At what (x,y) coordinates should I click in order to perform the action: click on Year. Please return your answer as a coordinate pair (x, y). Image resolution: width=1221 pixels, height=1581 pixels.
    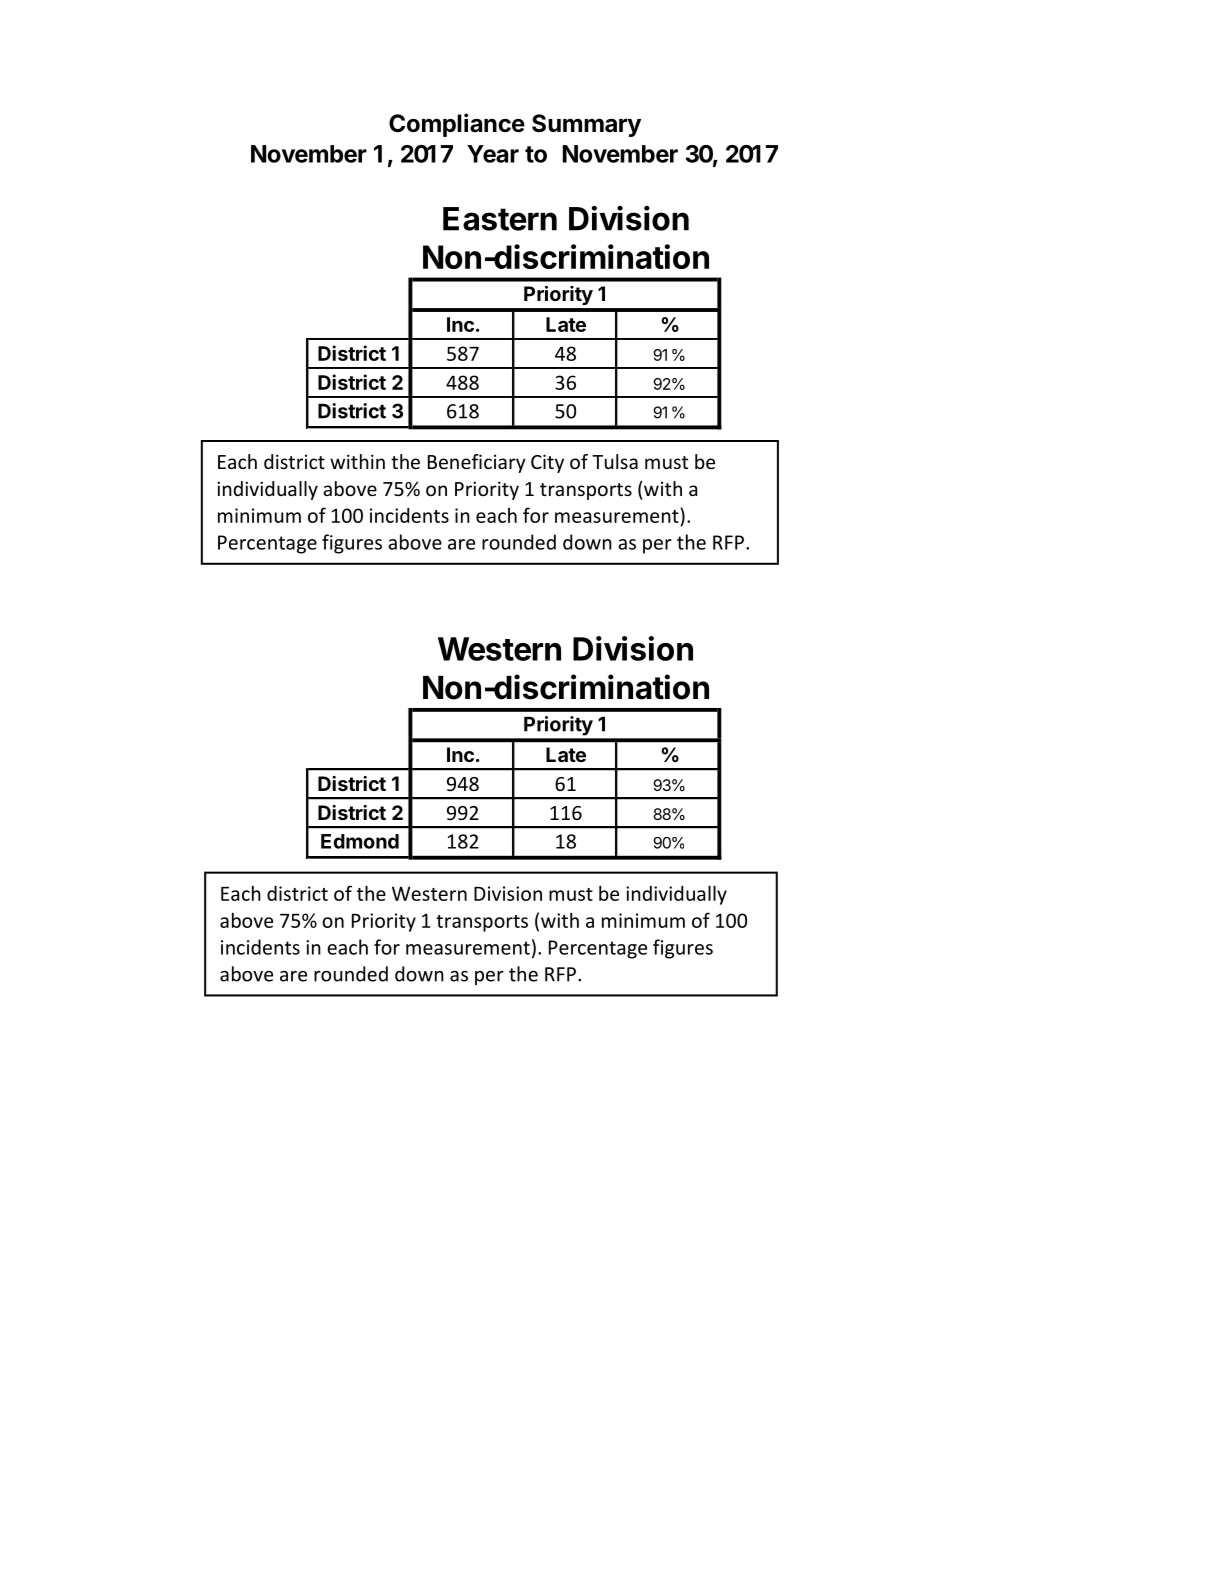
    Looking at the image, I should click on (493, 154).
